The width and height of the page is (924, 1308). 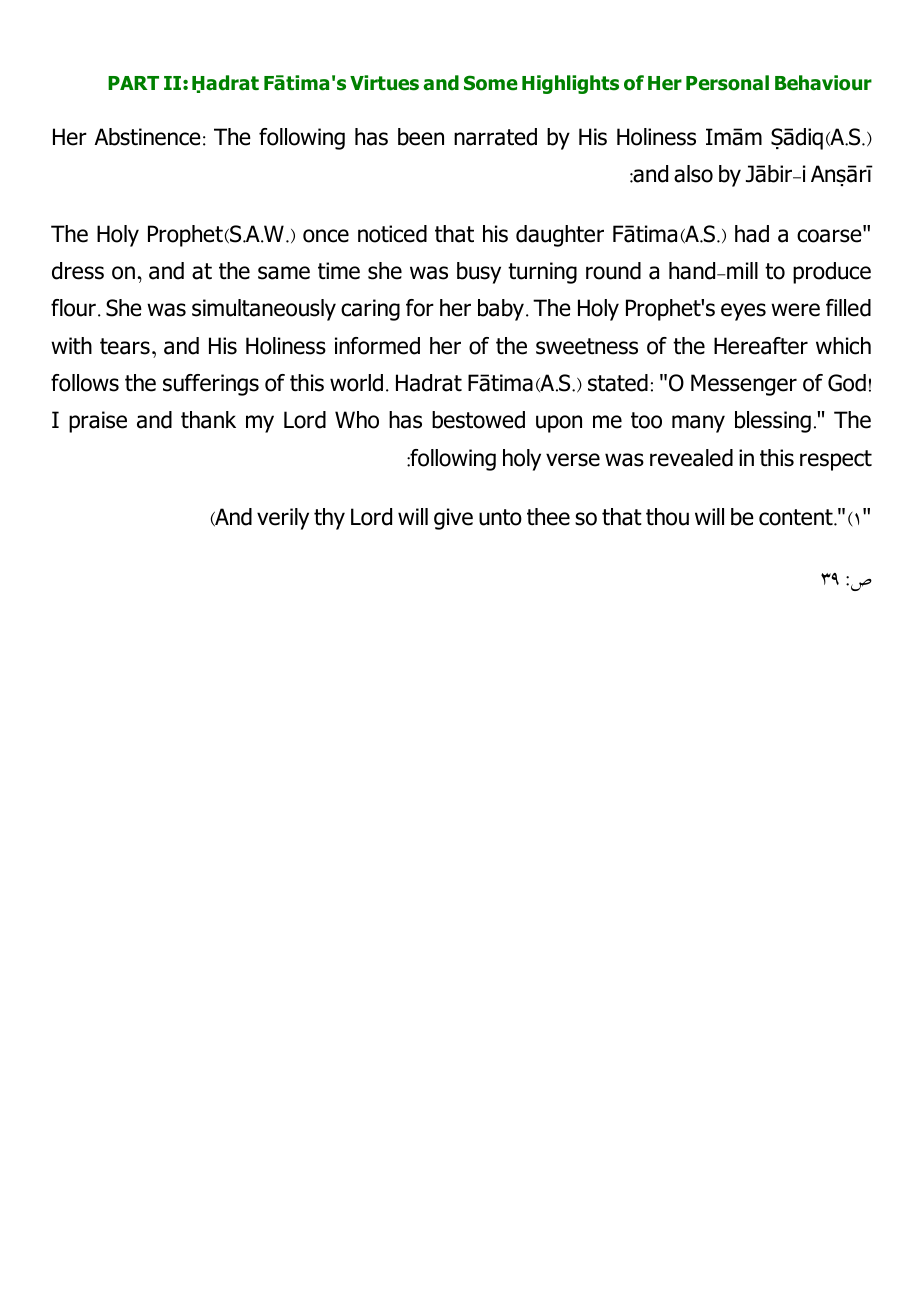 I want to click on Virtues, so click(x=384, y=83).
